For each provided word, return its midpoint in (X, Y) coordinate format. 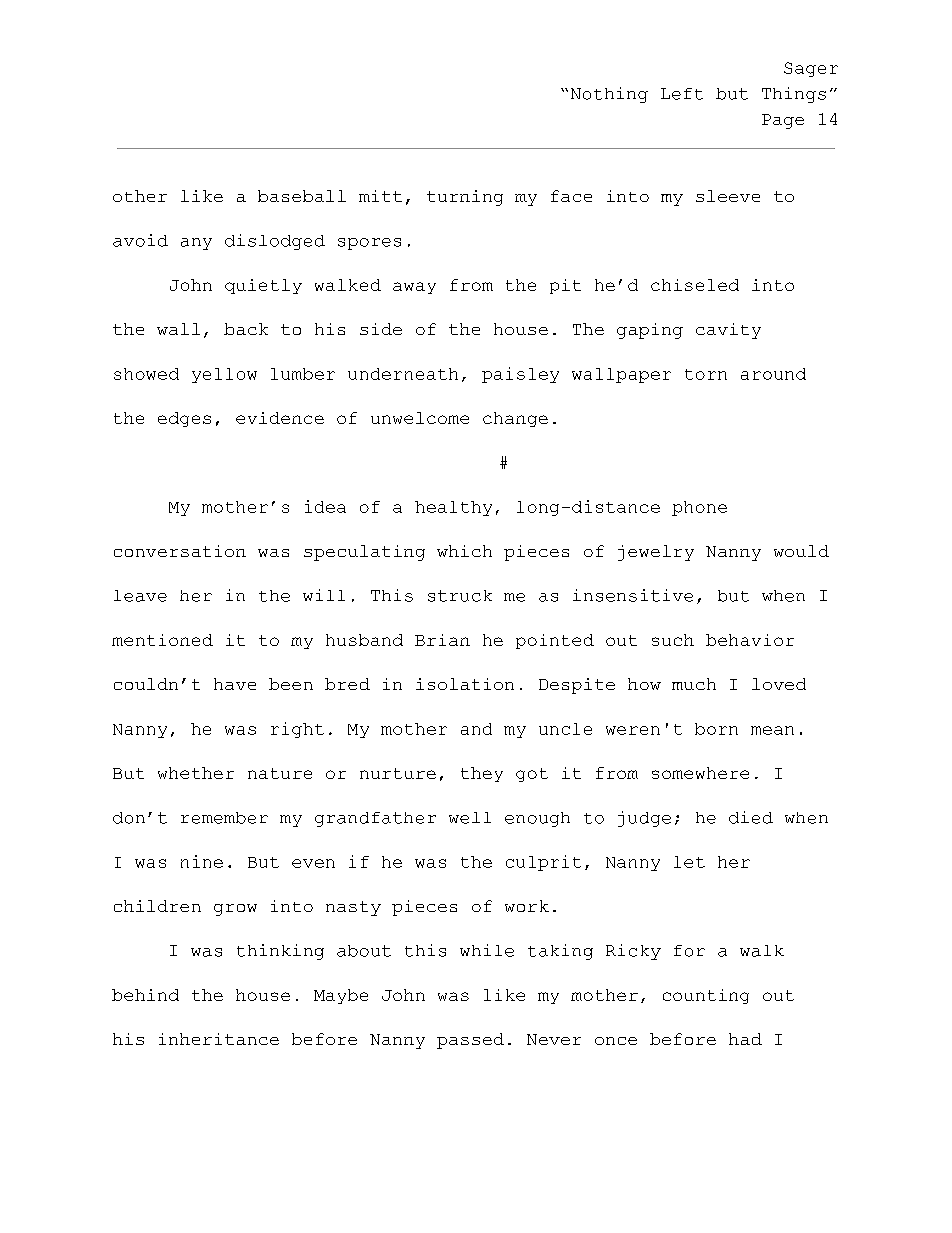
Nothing (609, 95)
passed (470, 1041)
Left (682, 94)
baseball (302, 196)
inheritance (219, 1039)
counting (706, 996)
